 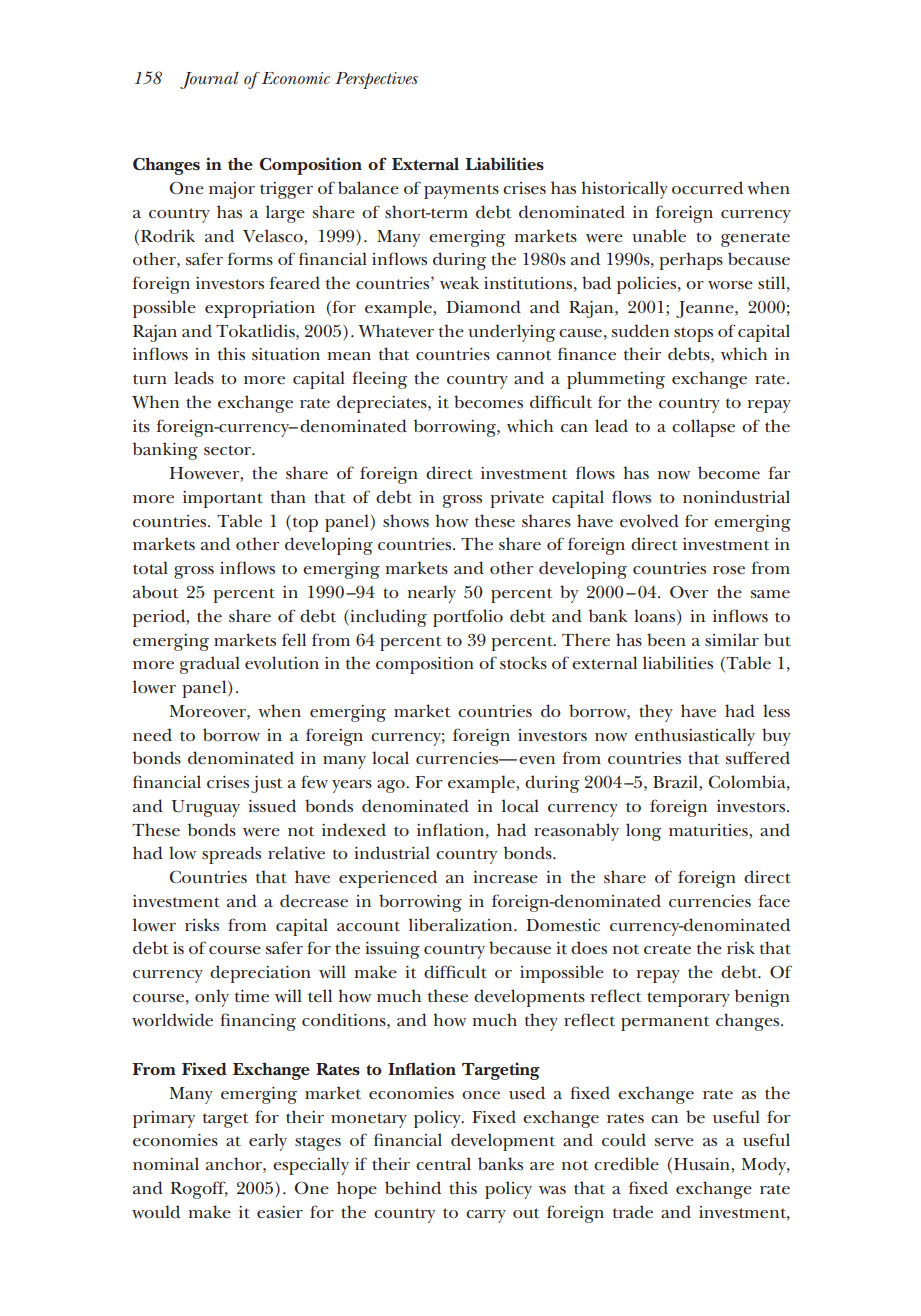 What do you see at coordinates (461, 191) in the screenshot?
I see `payments` at bounding box center [461, 191].
